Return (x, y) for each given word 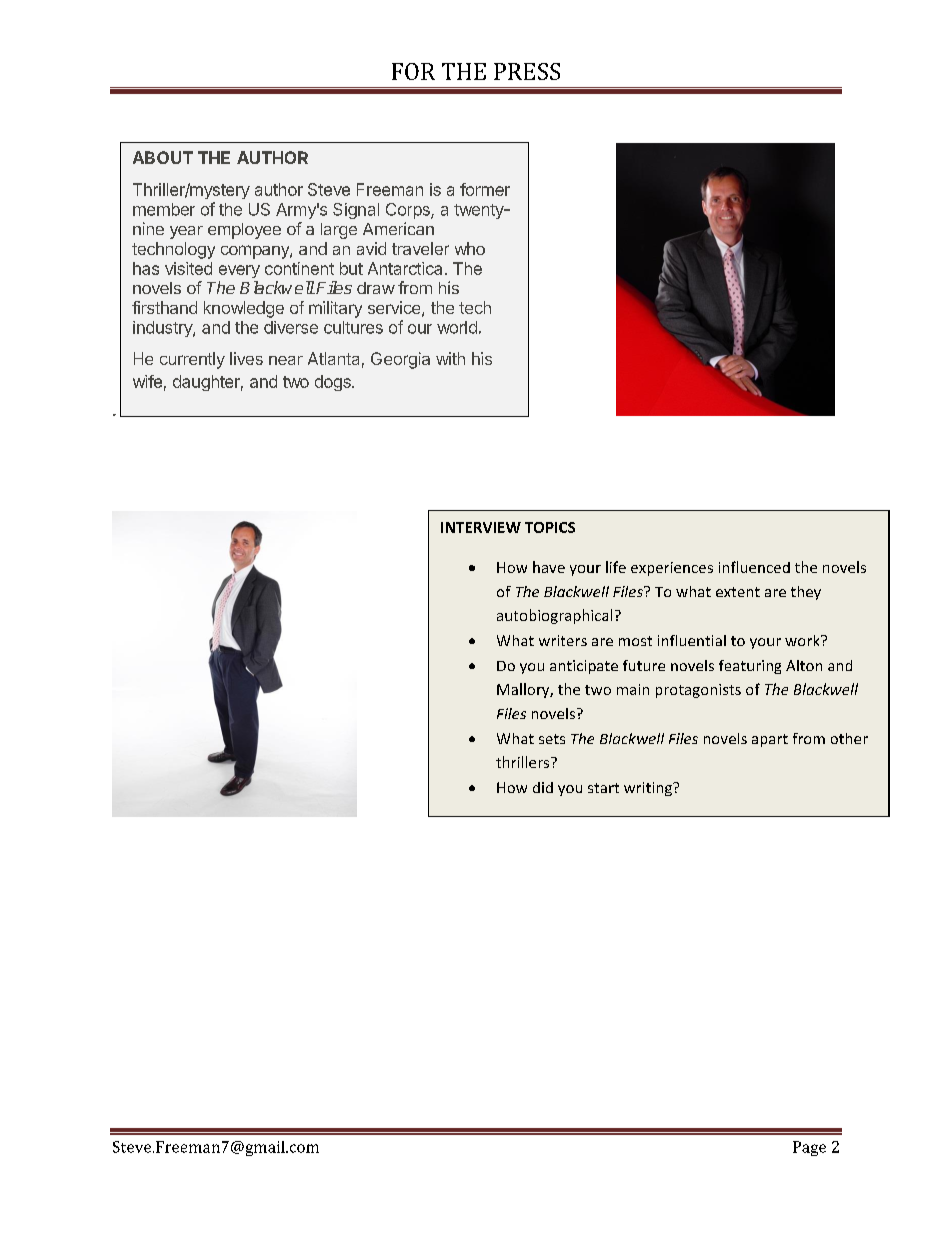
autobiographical (554, 616)
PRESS (527, 71)
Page (809, 1148)
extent (738, 592)
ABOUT (163, 157)
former (485, 189)
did (543, 787)
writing (649, 789)
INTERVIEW (481, 527)
